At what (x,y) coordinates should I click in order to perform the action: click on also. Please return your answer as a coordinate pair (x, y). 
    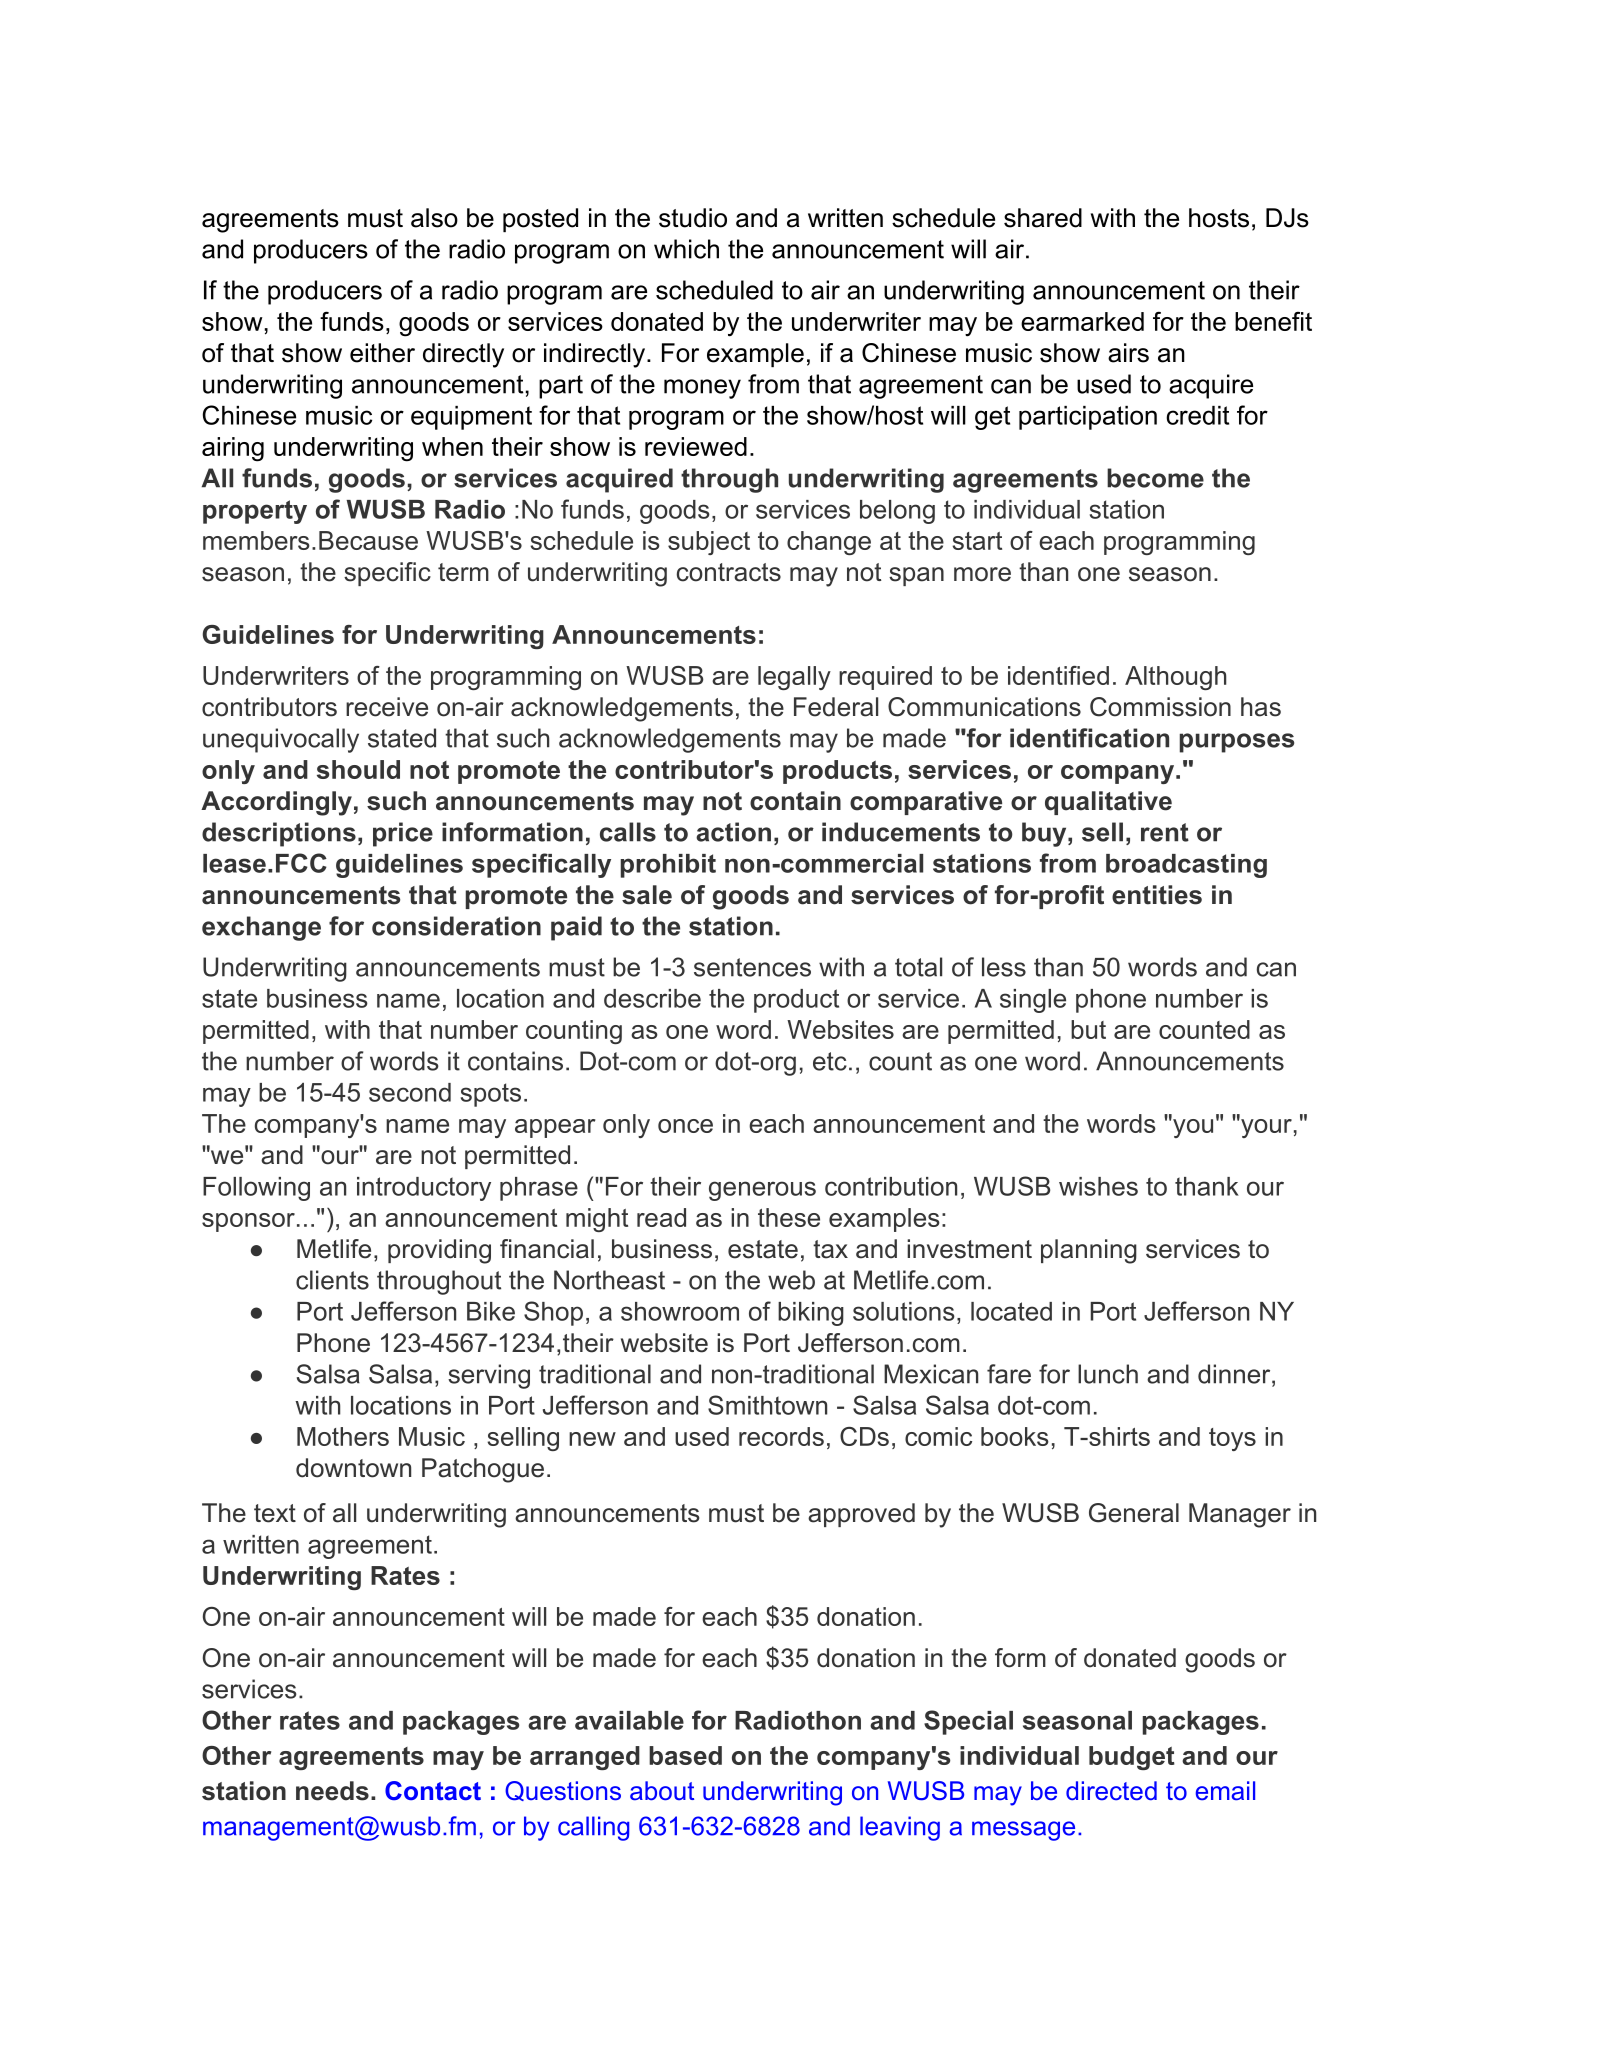
    Looking at the image, I should click on (434, 218).
